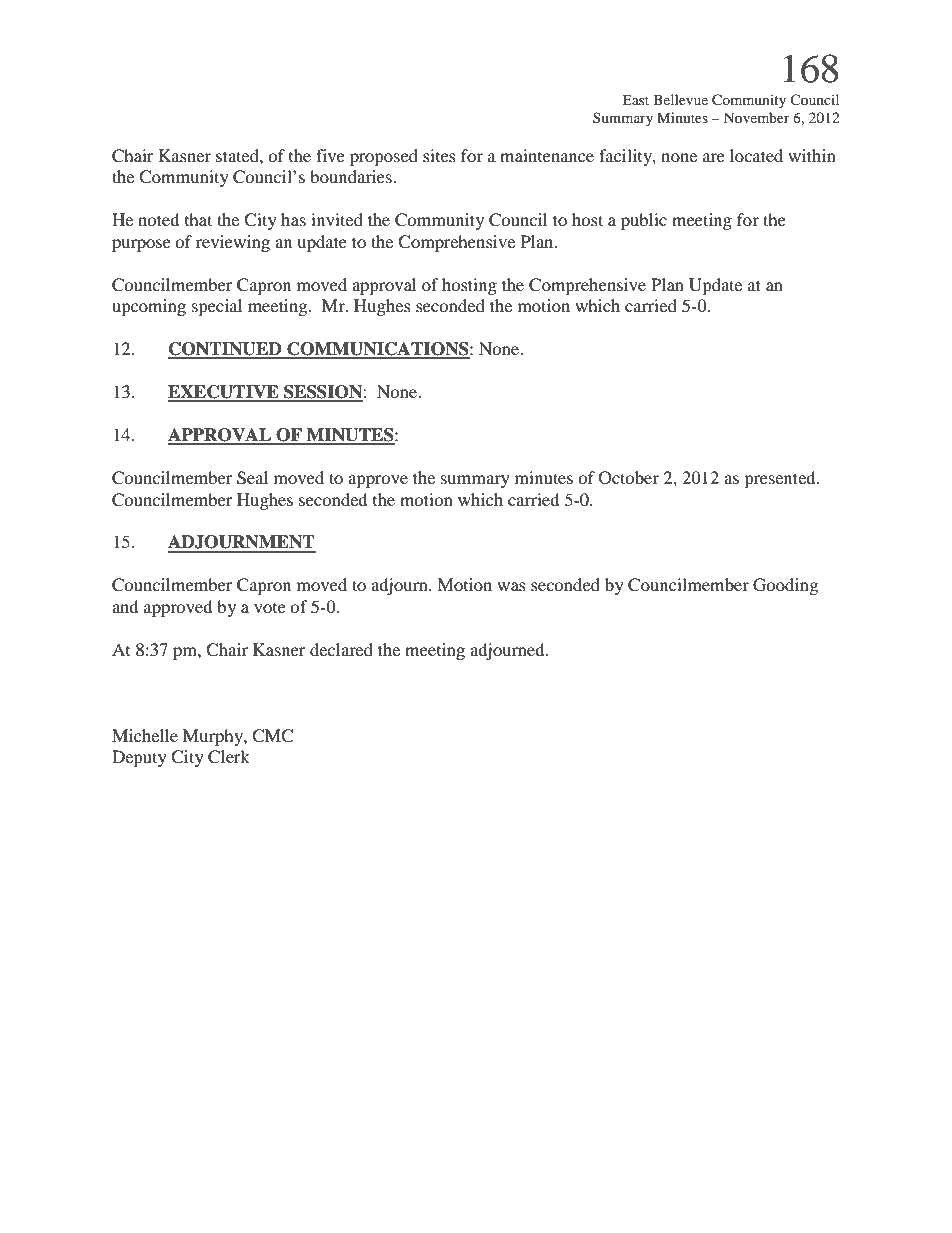 Image resolution: width=952 pixels, height=1233 pixels. Describe the element at coordinates (785, 586) in the screenshot. I see `Gooding` at that location.
